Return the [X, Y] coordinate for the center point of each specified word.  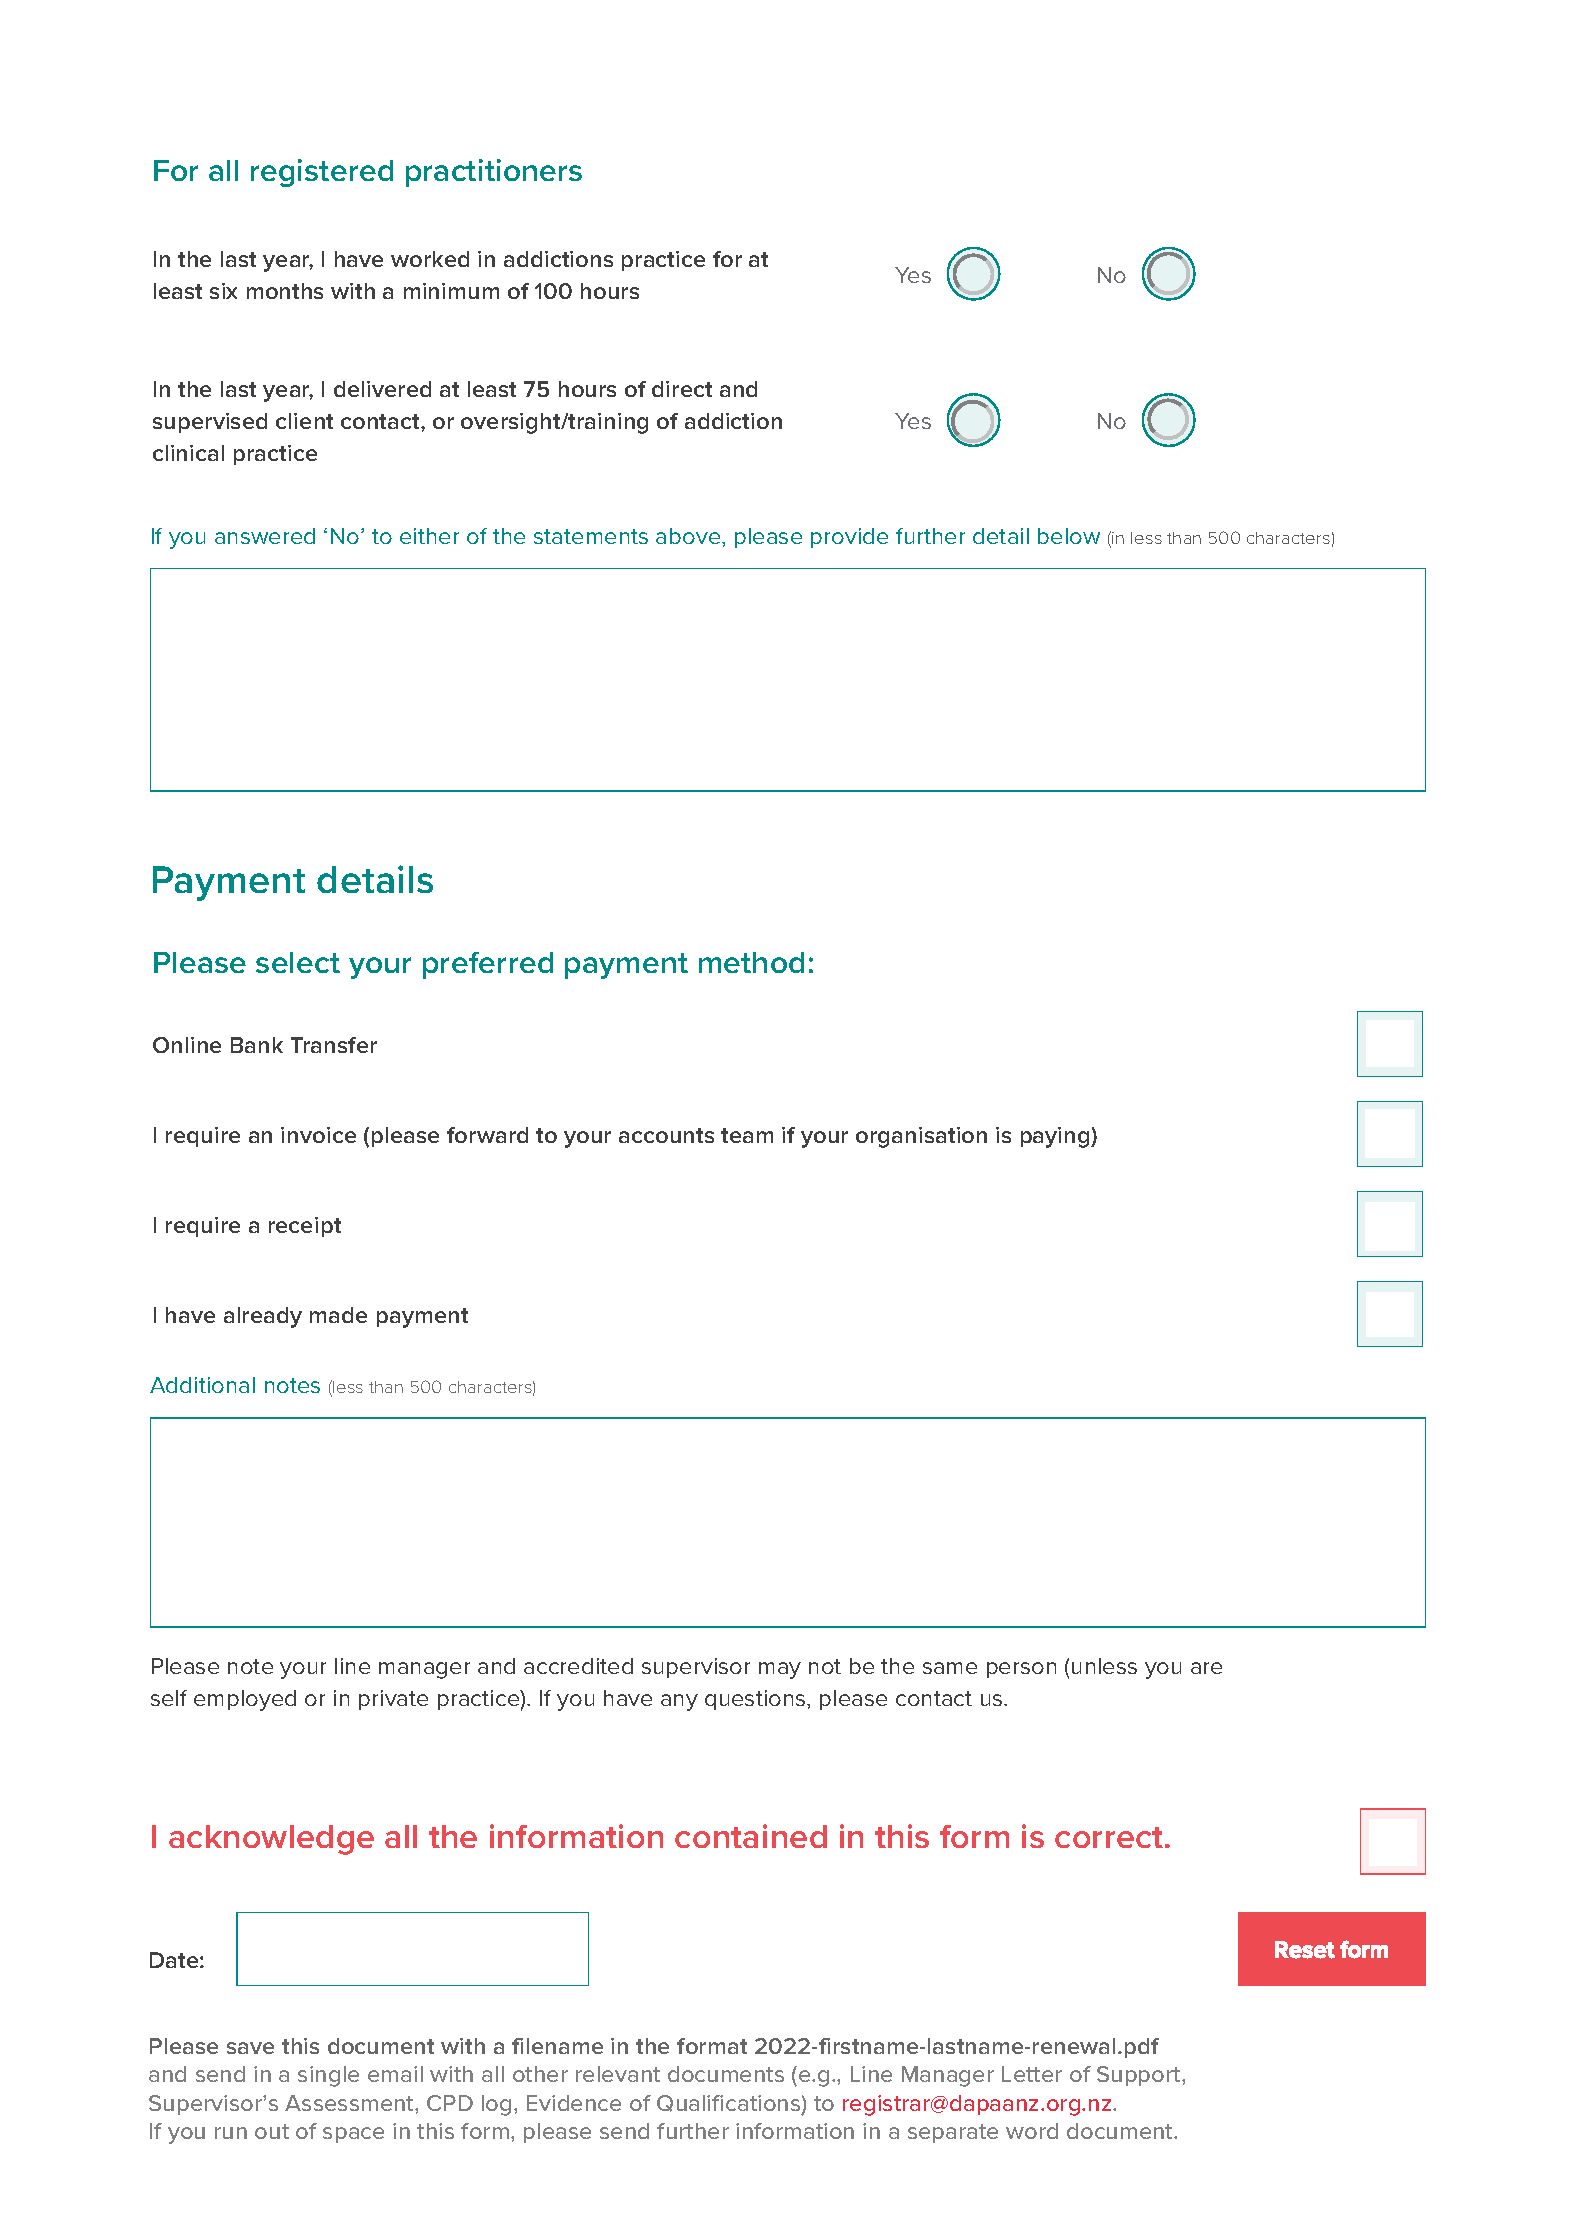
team [747, 1135]
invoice [318, 1135]
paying [1056, 1137]
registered [322, 173]
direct [682, 389]
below [1069, 536]
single [328, 2076]
